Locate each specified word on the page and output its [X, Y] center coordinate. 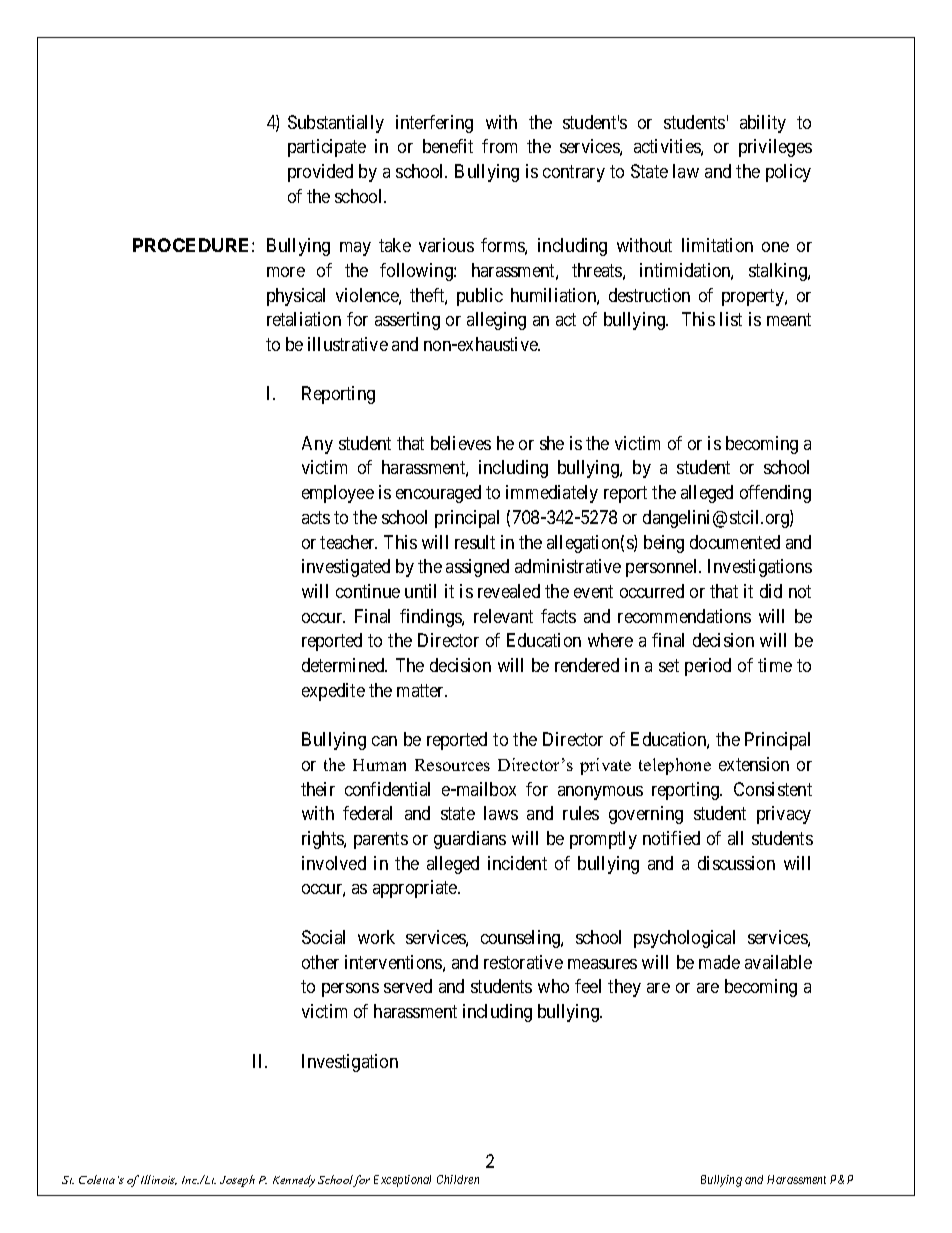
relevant [503, 616]
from [499, 146]
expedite [333, 692]
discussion [736, 863]
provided [320, 173]
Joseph [237, 1181]
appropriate [416, 889]
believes [461, 443]
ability [763, 124]
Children [458, 1179]
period [708, 667]
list [731, 319]
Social [323, 937]
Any [317, 445]
